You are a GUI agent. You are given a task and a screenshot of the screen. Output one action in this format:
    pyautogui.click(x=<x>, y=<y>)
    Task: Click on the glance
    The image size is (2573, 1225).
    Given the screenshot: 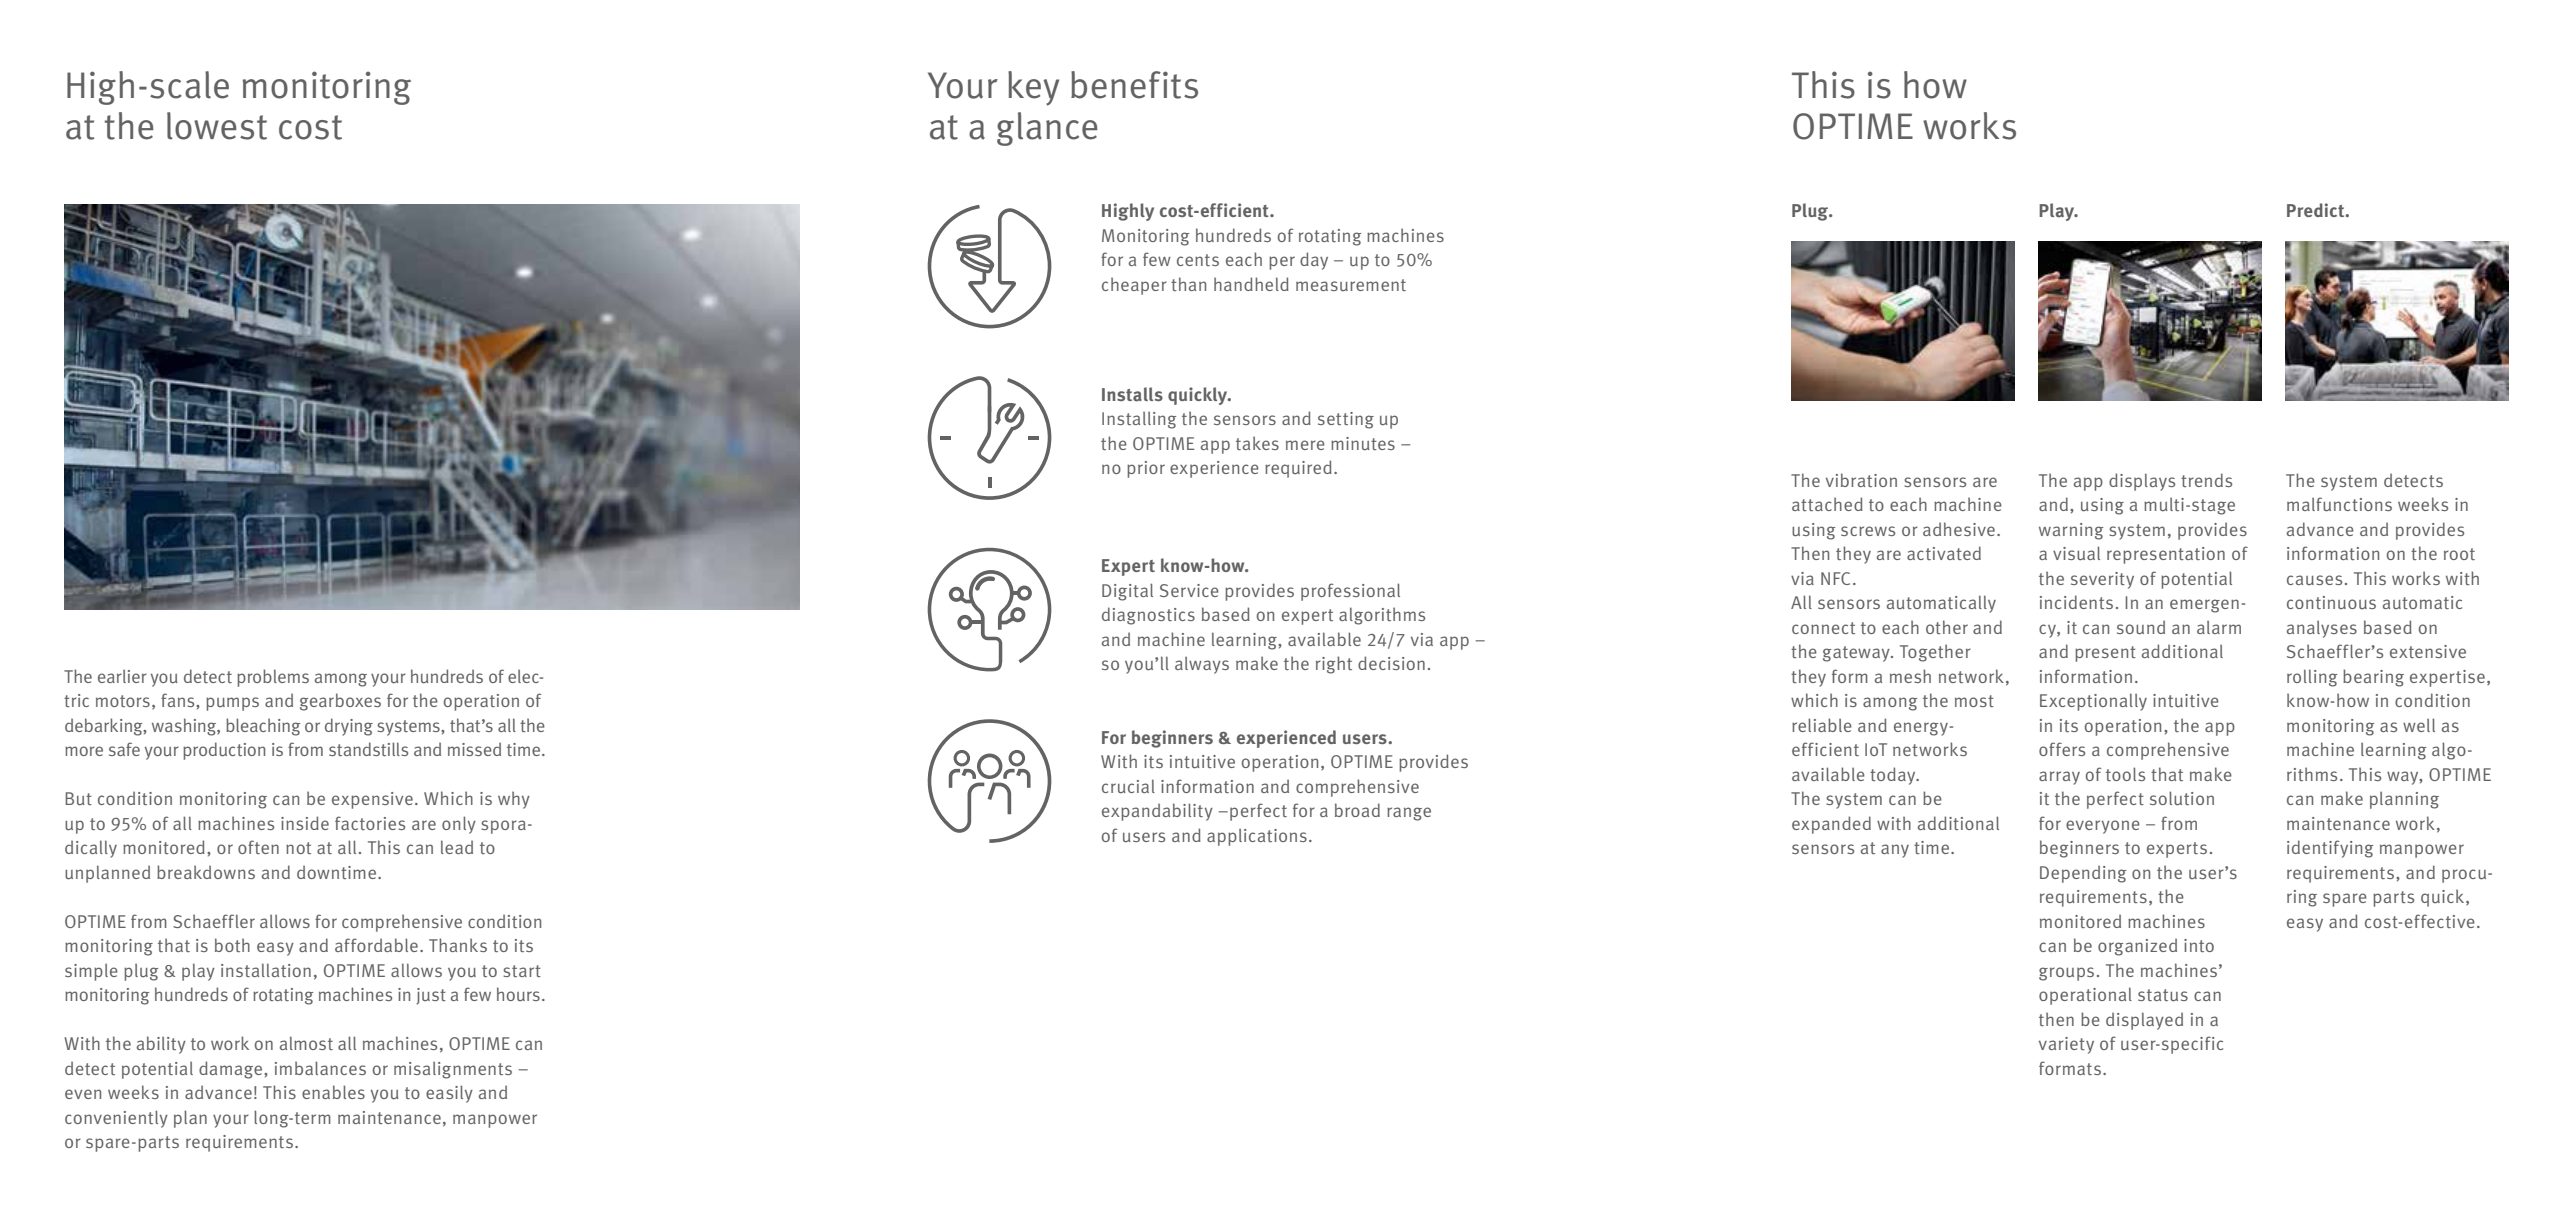 What is the action you would take?
    pyautogui.click(x=1047, y=129)
